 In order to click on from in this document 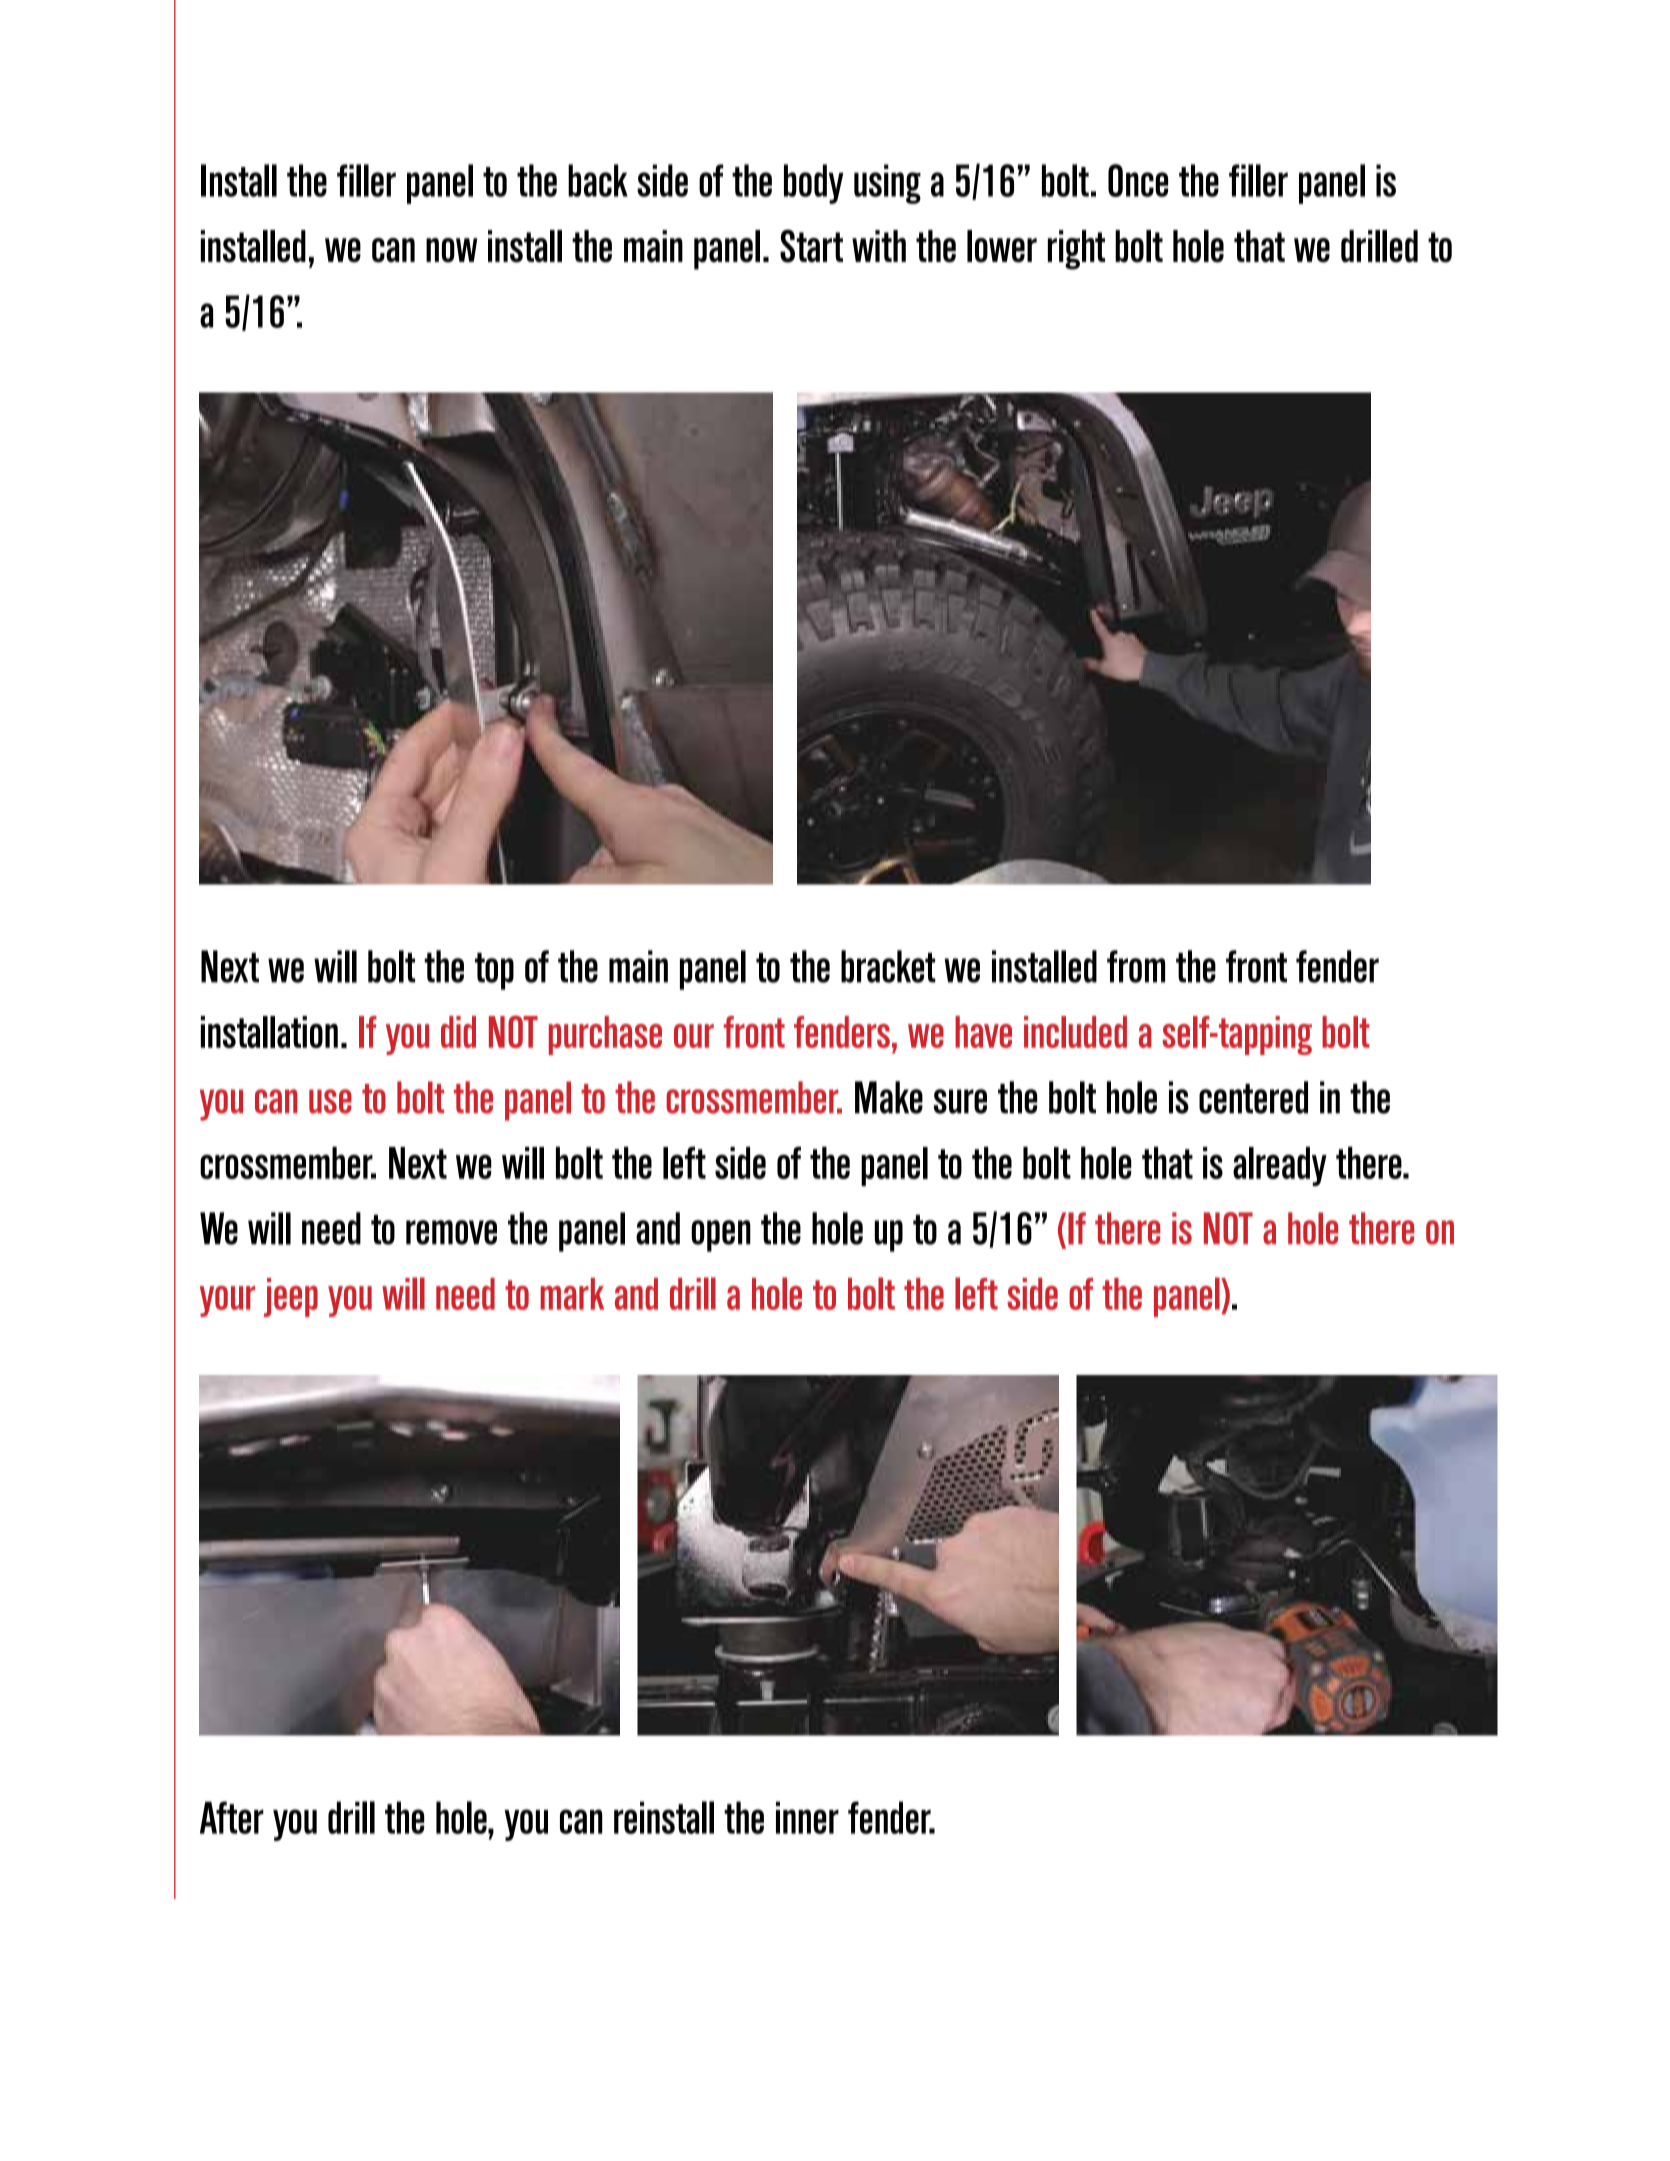, I will do `click(1136, 966)`.
